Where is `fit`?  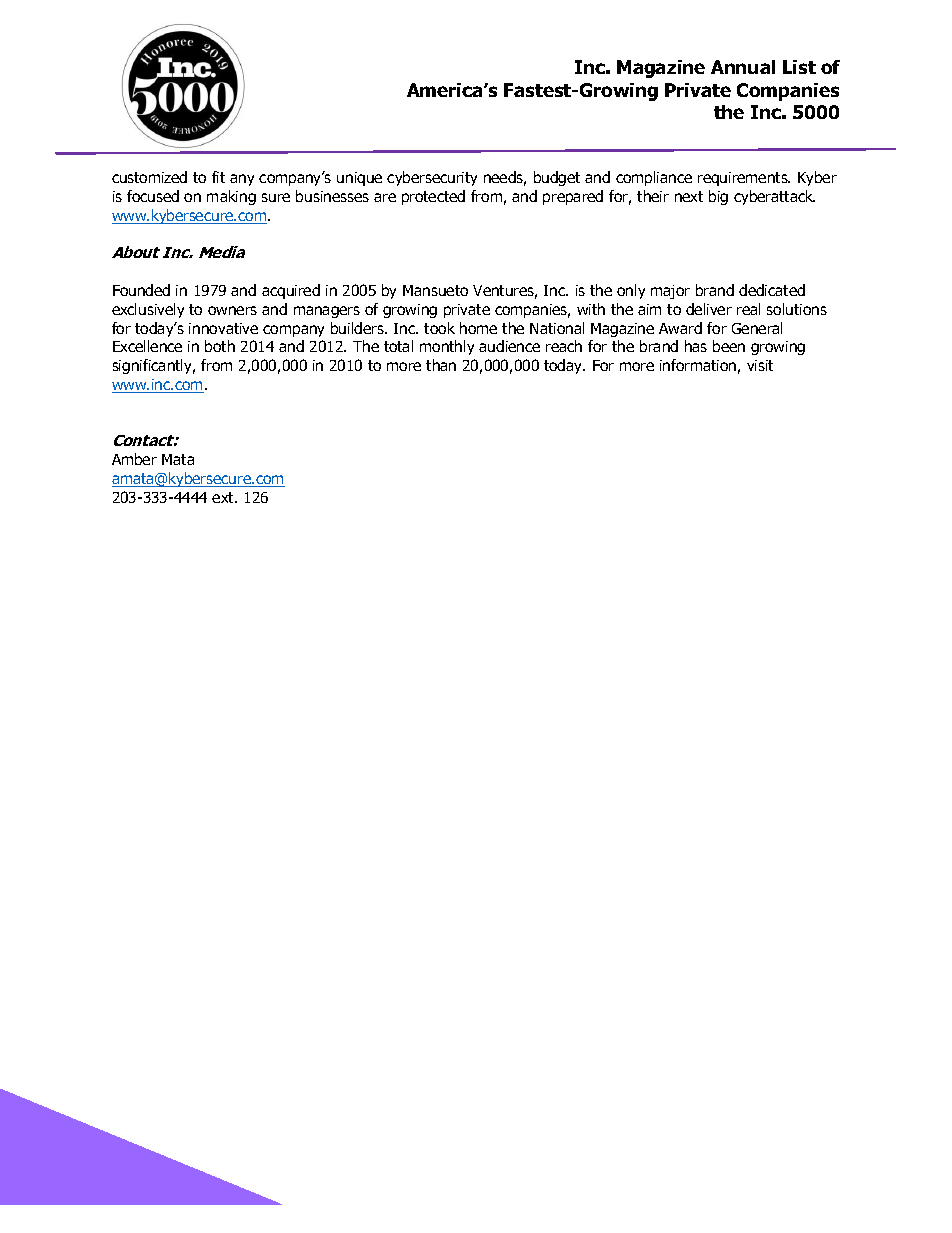
fit is located at coordinates (218, 177).
